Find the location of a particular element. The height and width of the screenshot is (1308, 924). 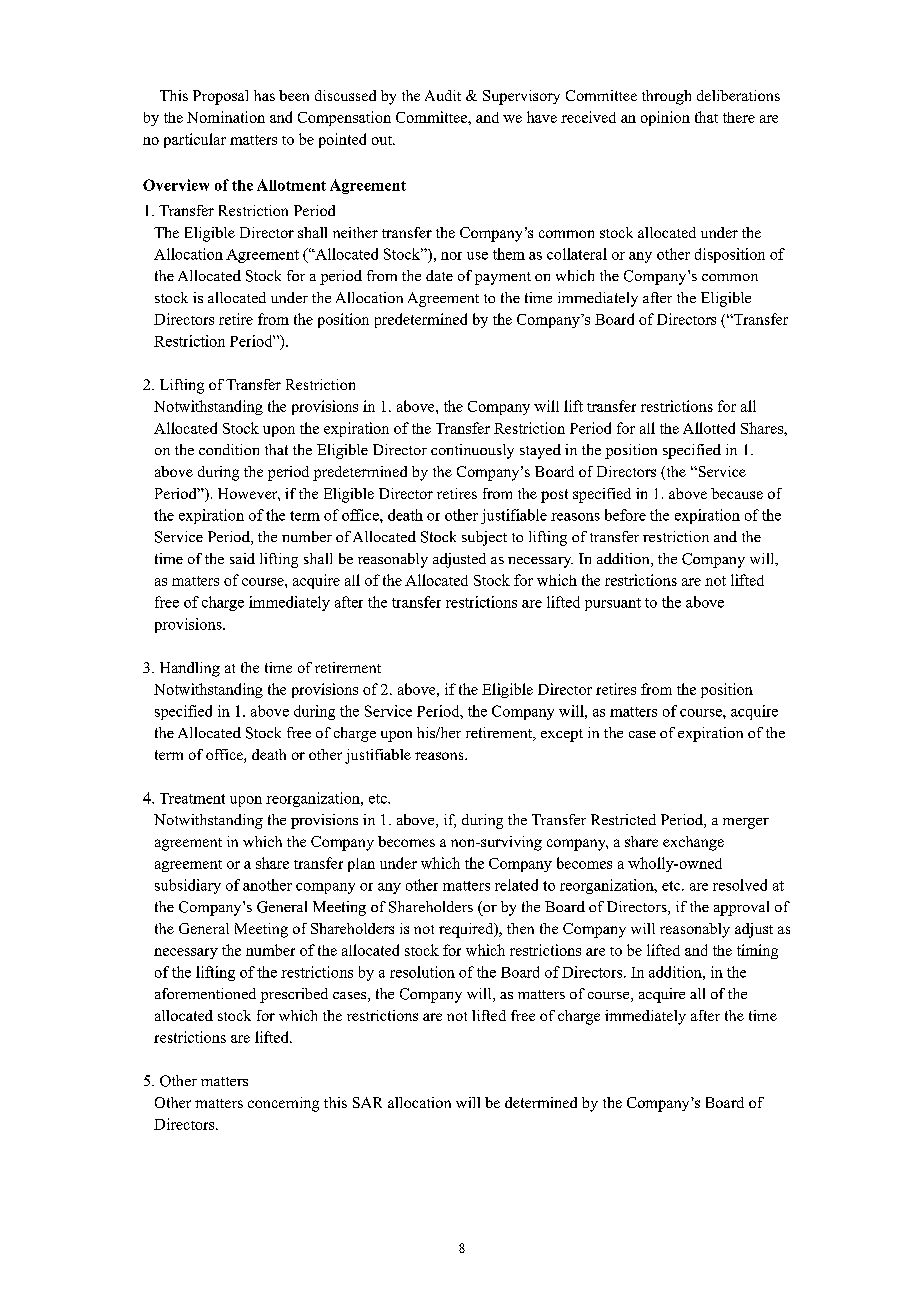

Audit is located at coordinates (443, 95).
